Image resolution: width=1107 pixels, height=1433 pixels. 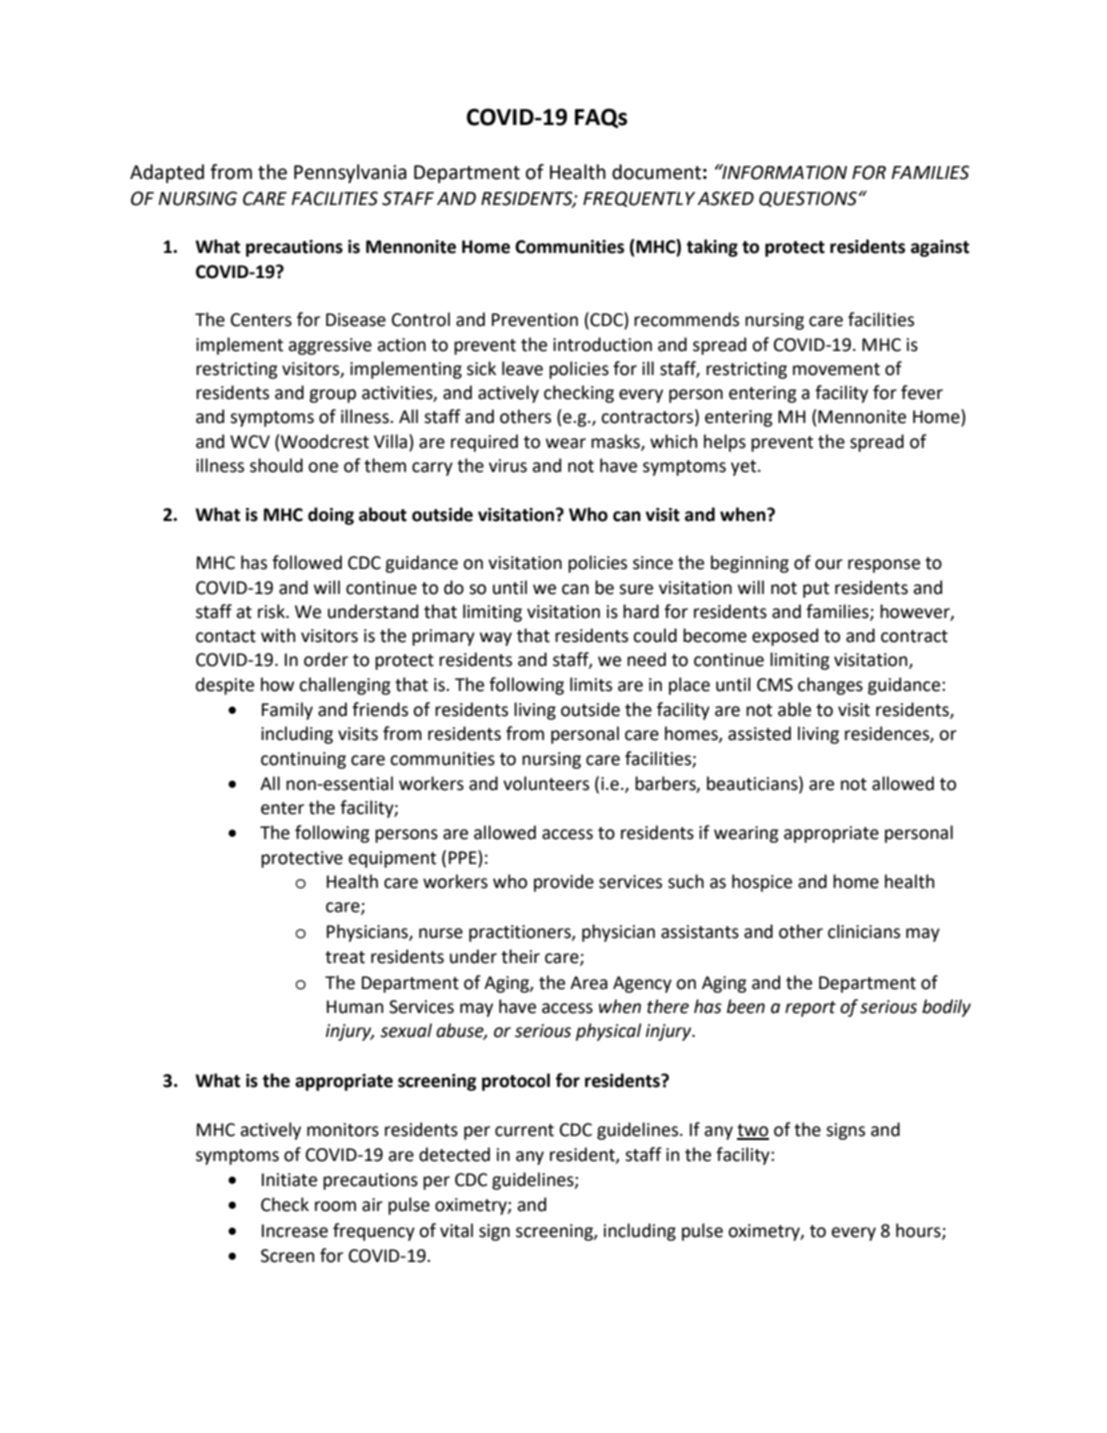 What do you see at coordinates (289, 1180) in the page?
I see `Initiate` at bounding box center [289, 1180].
